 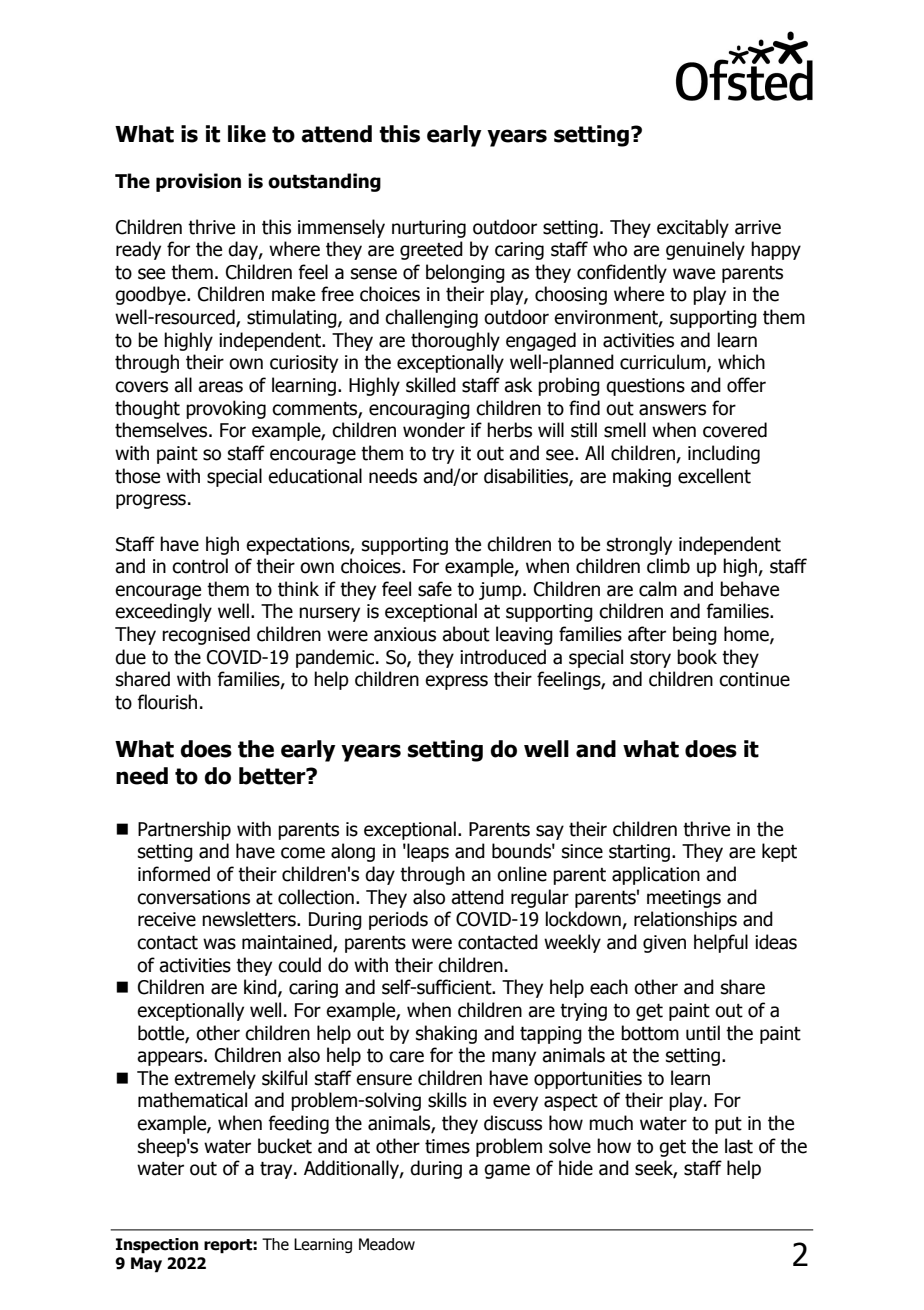 I want to click on Inspection, so click(x=157, y=1246).
